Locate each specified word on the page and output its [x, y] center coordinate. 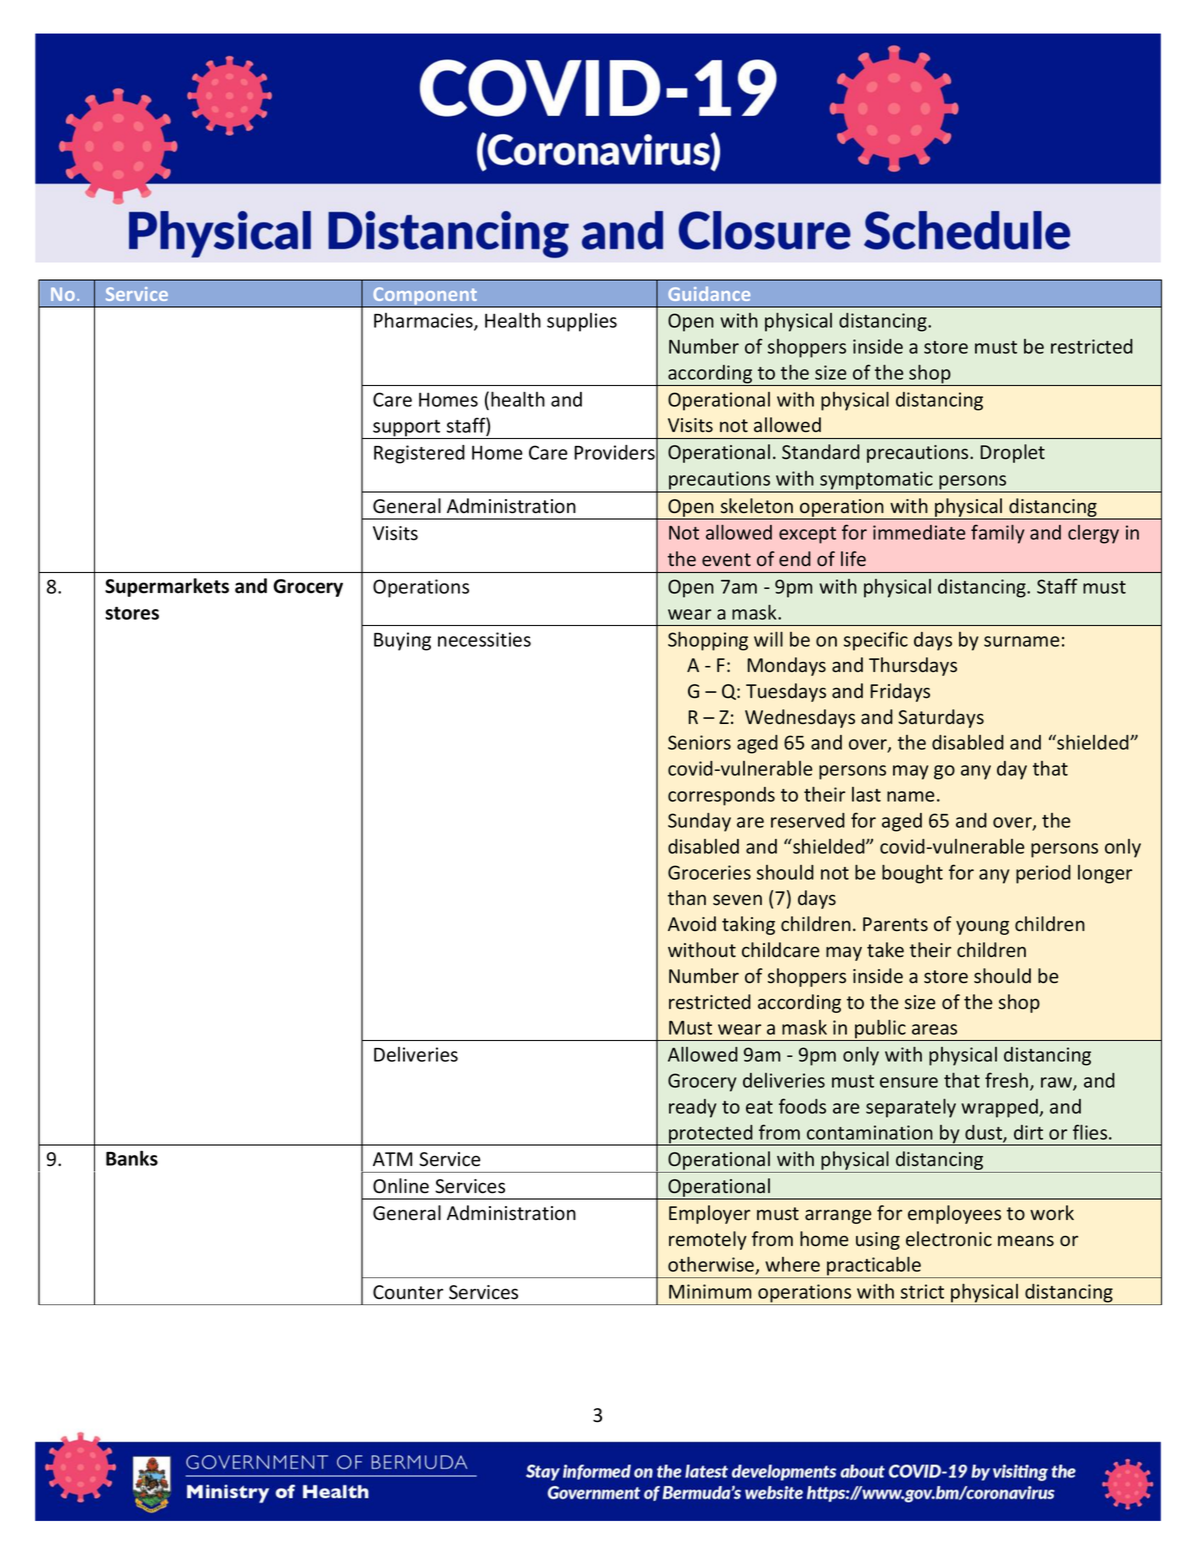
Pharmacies [424, 322]
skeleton [757, 506]
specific [876, 641]
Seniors [699, 742]
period [1043, 874]
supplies [582, 322]
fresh [1008, 1081]
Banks [132, 1158]
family [998, 534]
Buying [402, 641]
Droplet [1012, 453]
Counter [408, 1292]
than [687, 898]
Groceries [709, 872]
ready [693, 1108]
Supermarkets [167, 587]
